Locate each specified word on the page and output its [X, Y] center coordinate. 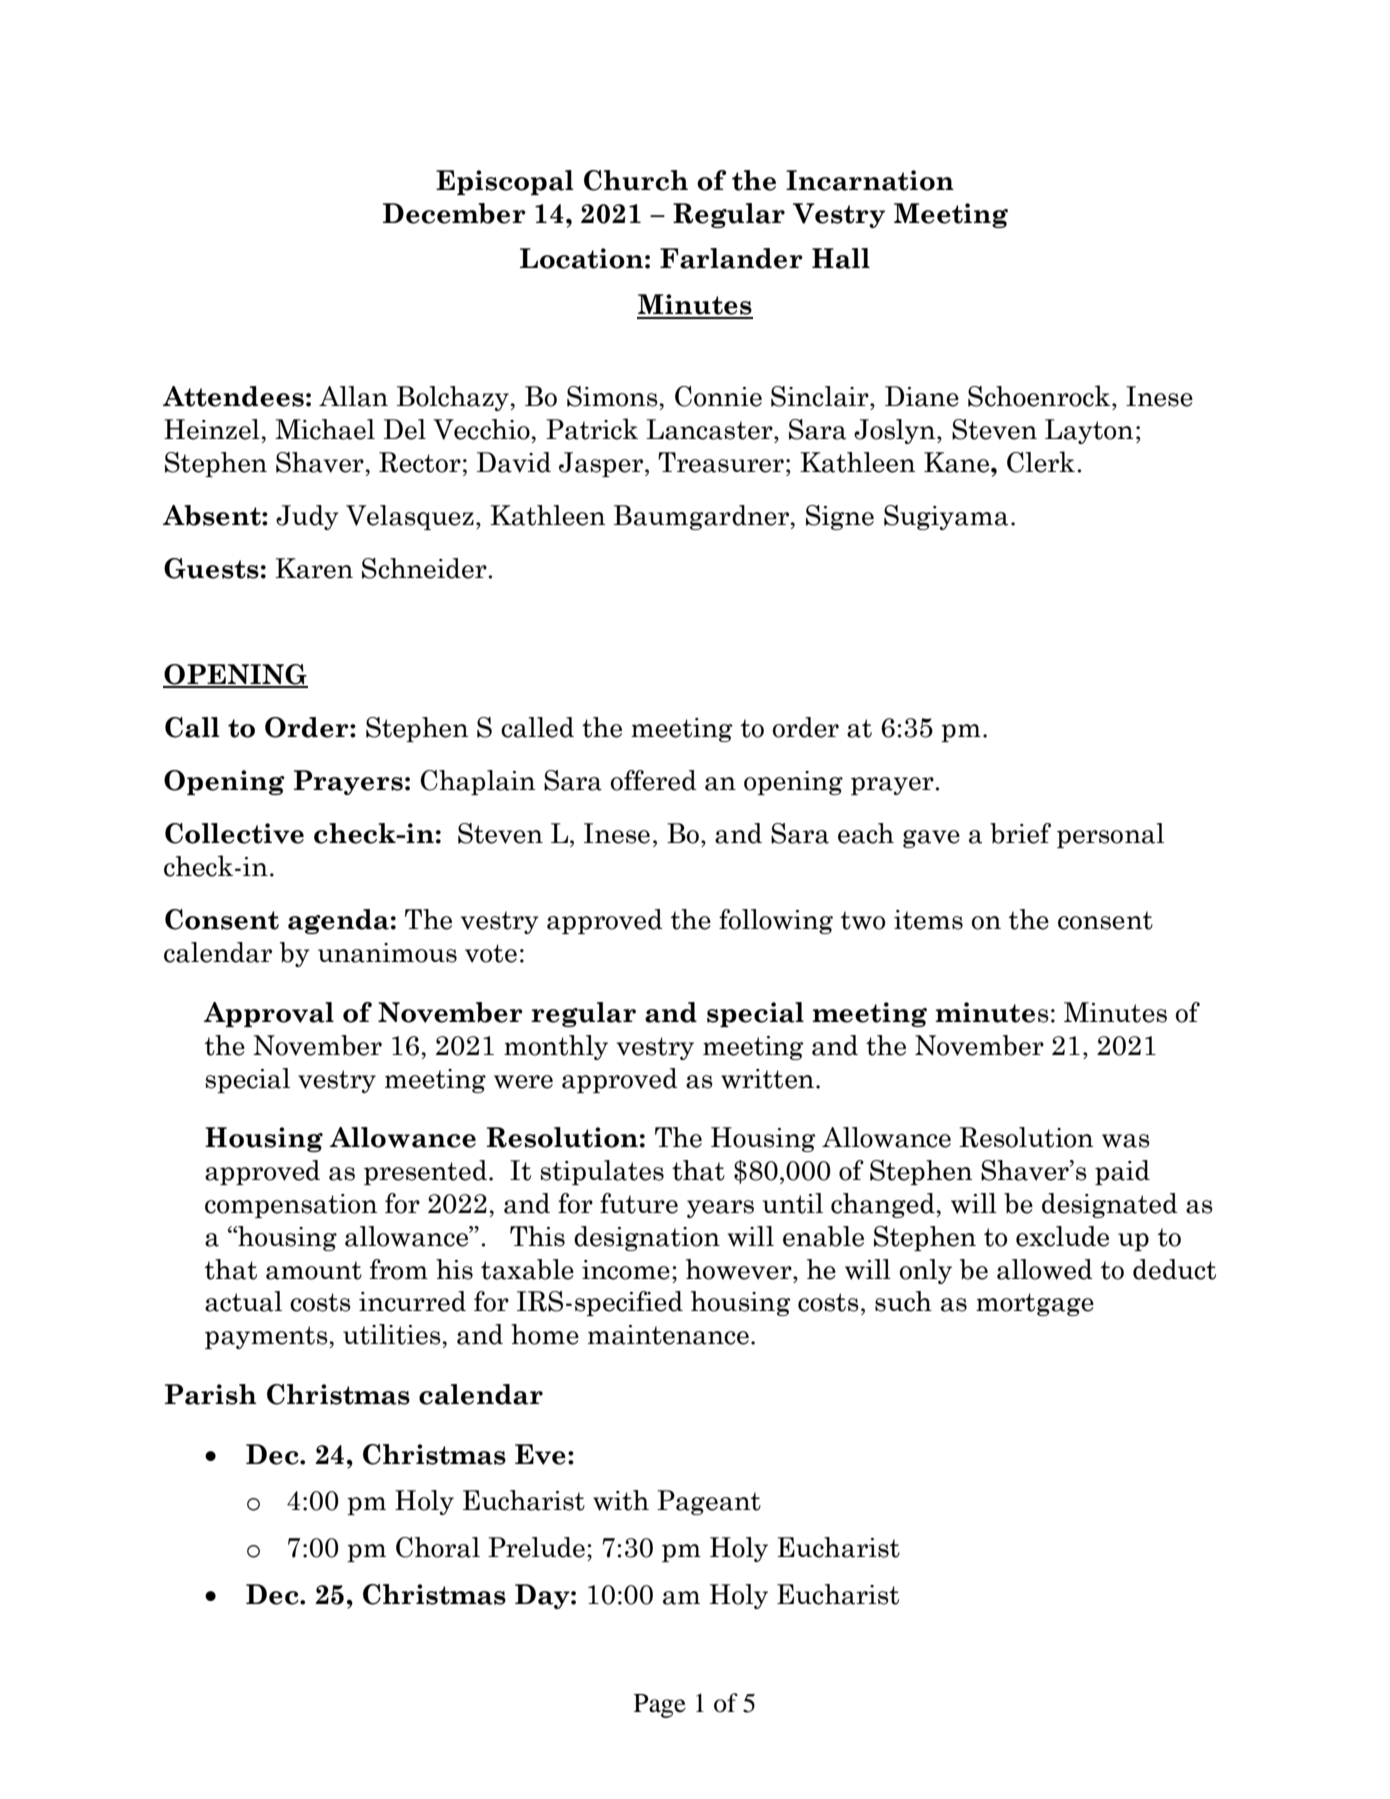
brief [1020, 833]
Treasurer [721, 462]
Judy [307, 517]
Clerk [1041, 462]
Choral [438, 1547]
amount [314, 1270]
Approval [269, 1014]
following [776, 921]
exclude [1062, 1236]
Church [636, 180]
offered [654, 780]
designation [647, 1238]
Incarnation [870, 180]
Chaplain [477, 782]
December [454, 213]
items [928, 920]
